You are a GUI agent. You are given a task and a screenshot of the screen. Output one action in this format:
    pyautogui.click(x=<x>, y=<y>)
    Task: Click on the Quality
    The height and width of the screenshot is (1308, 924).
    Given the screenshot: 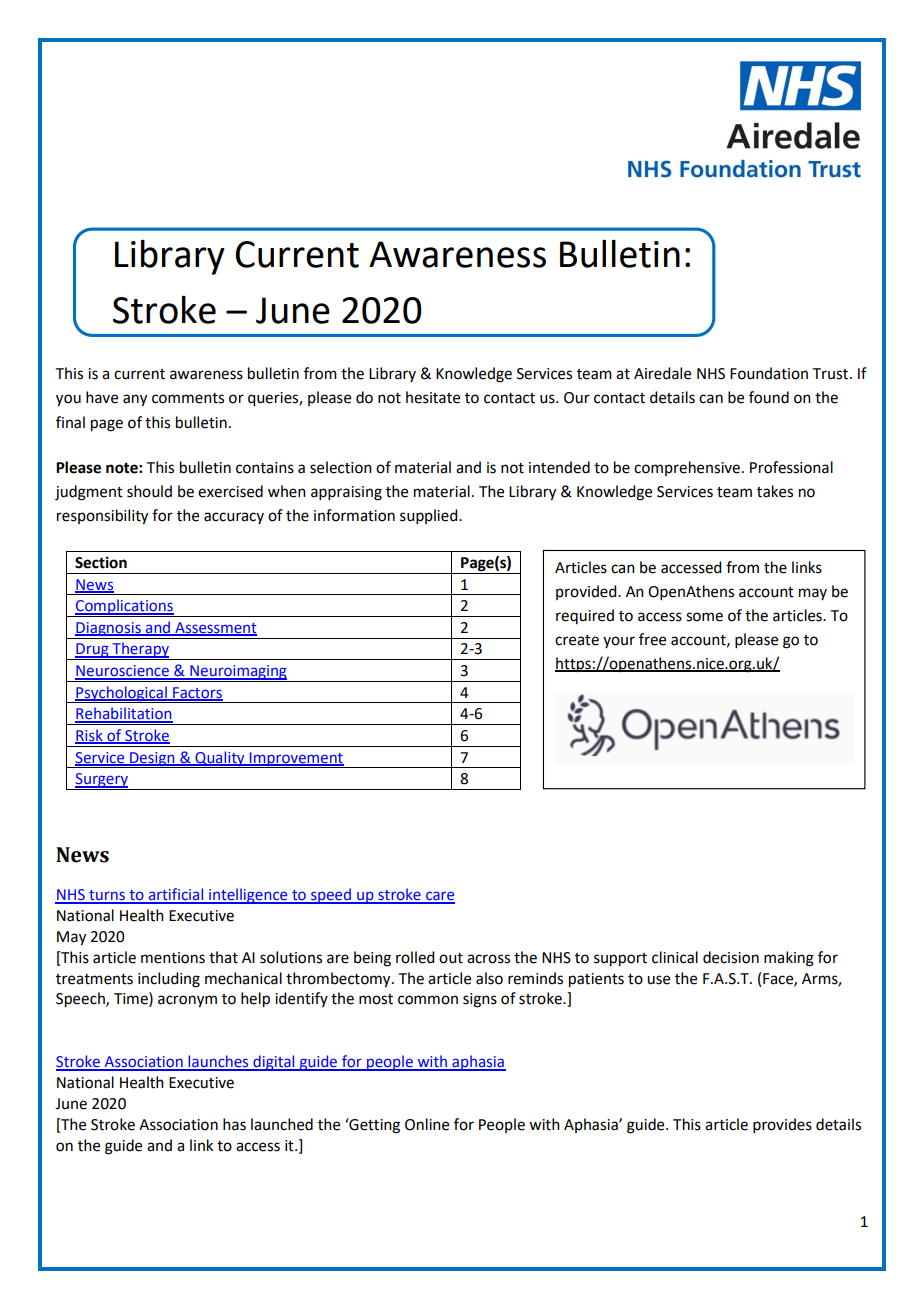 What is the action you would take?
    pyautogui.click(x=220, y=759)
